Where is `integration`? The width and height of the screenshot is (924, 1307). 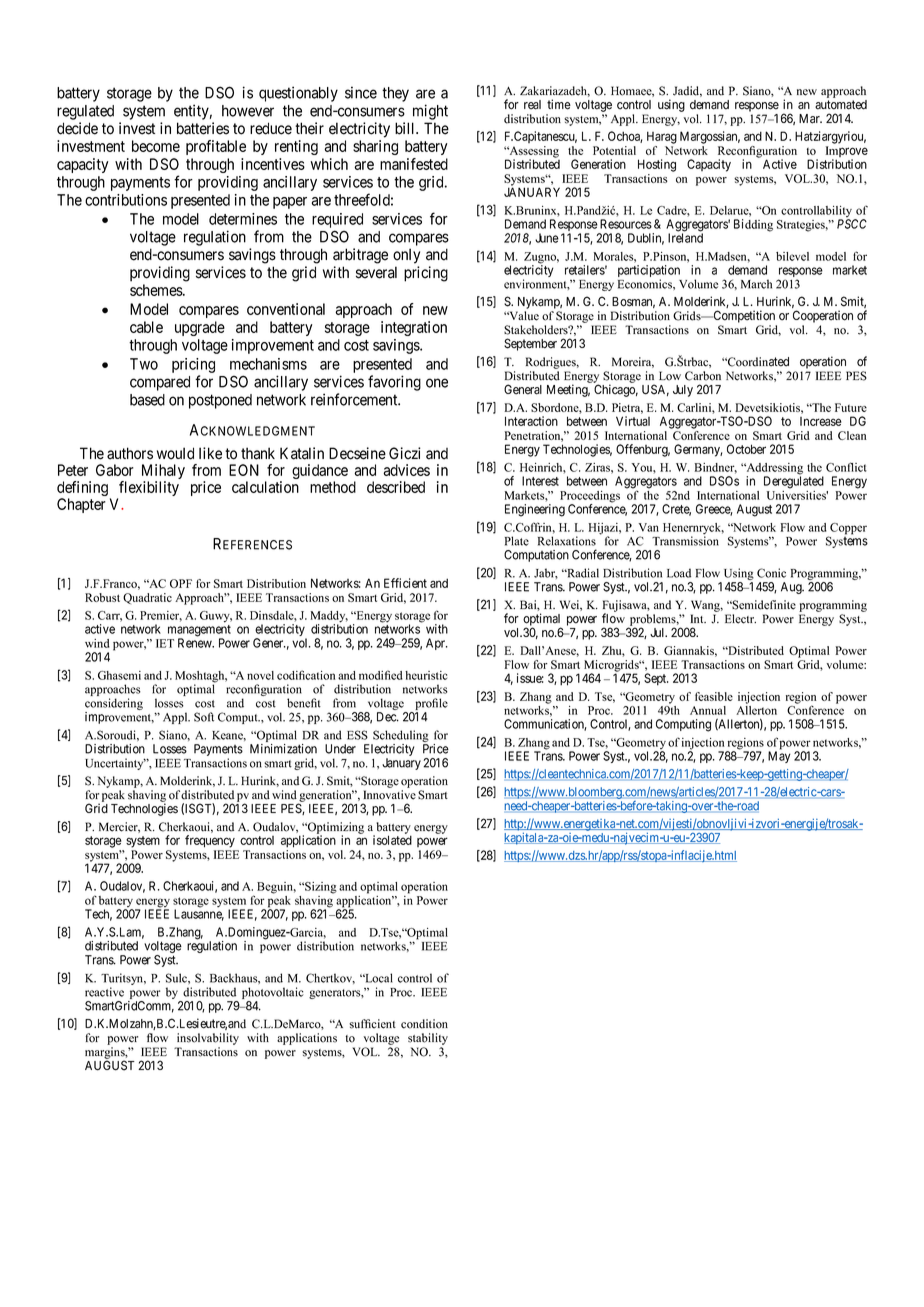 integration is located at coordinates (414, 328).
